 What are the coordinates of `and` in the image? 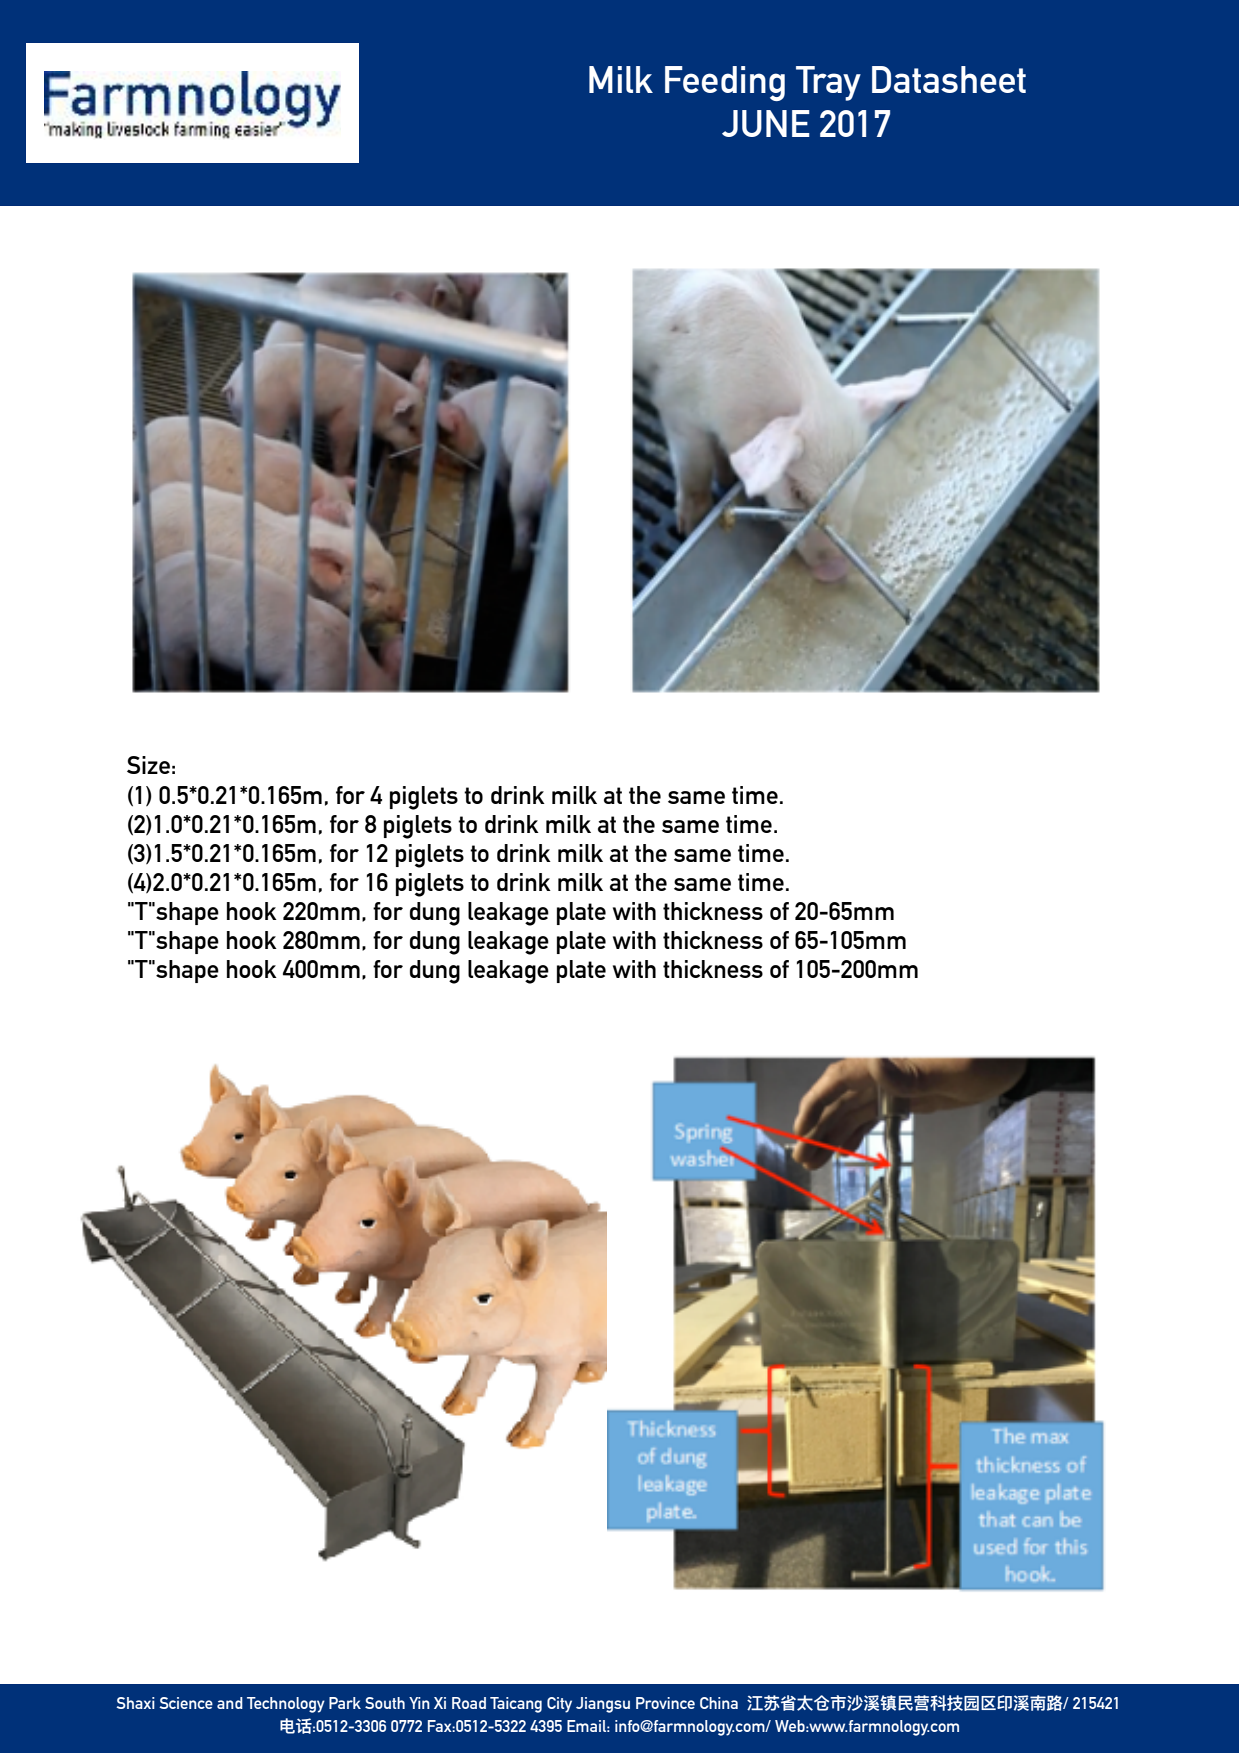 It's located at (230, 1703).
